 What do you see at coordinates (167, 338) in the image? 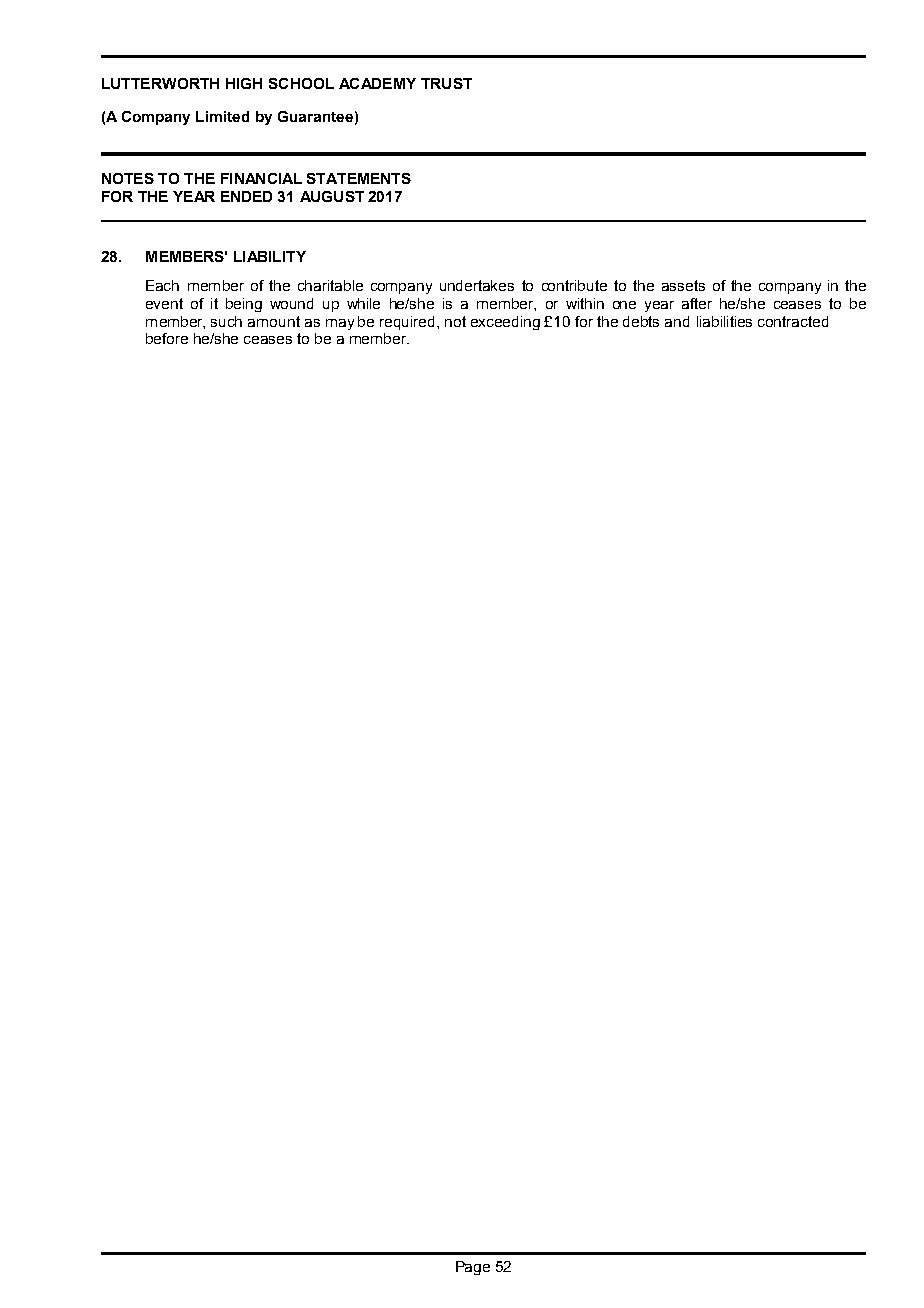
I see `before` at bounding box center [167, 338].
